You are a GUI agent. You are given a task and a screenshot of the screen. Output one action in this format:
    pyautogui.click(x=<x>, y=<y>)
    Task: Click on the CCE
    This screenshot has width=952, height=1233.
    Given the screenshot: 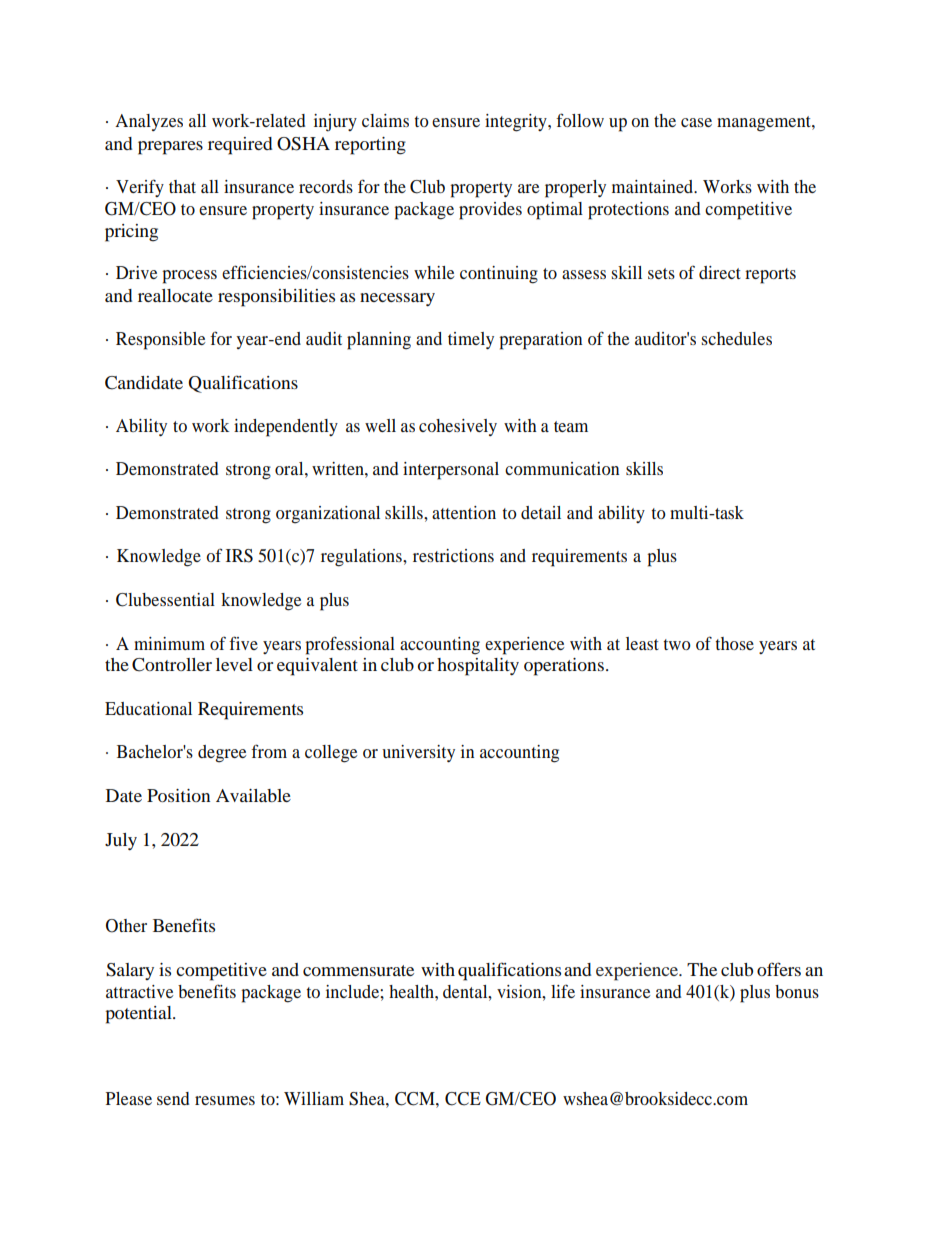 What is the action you would take?
    pyautogui.click(x=463, y=1099)
